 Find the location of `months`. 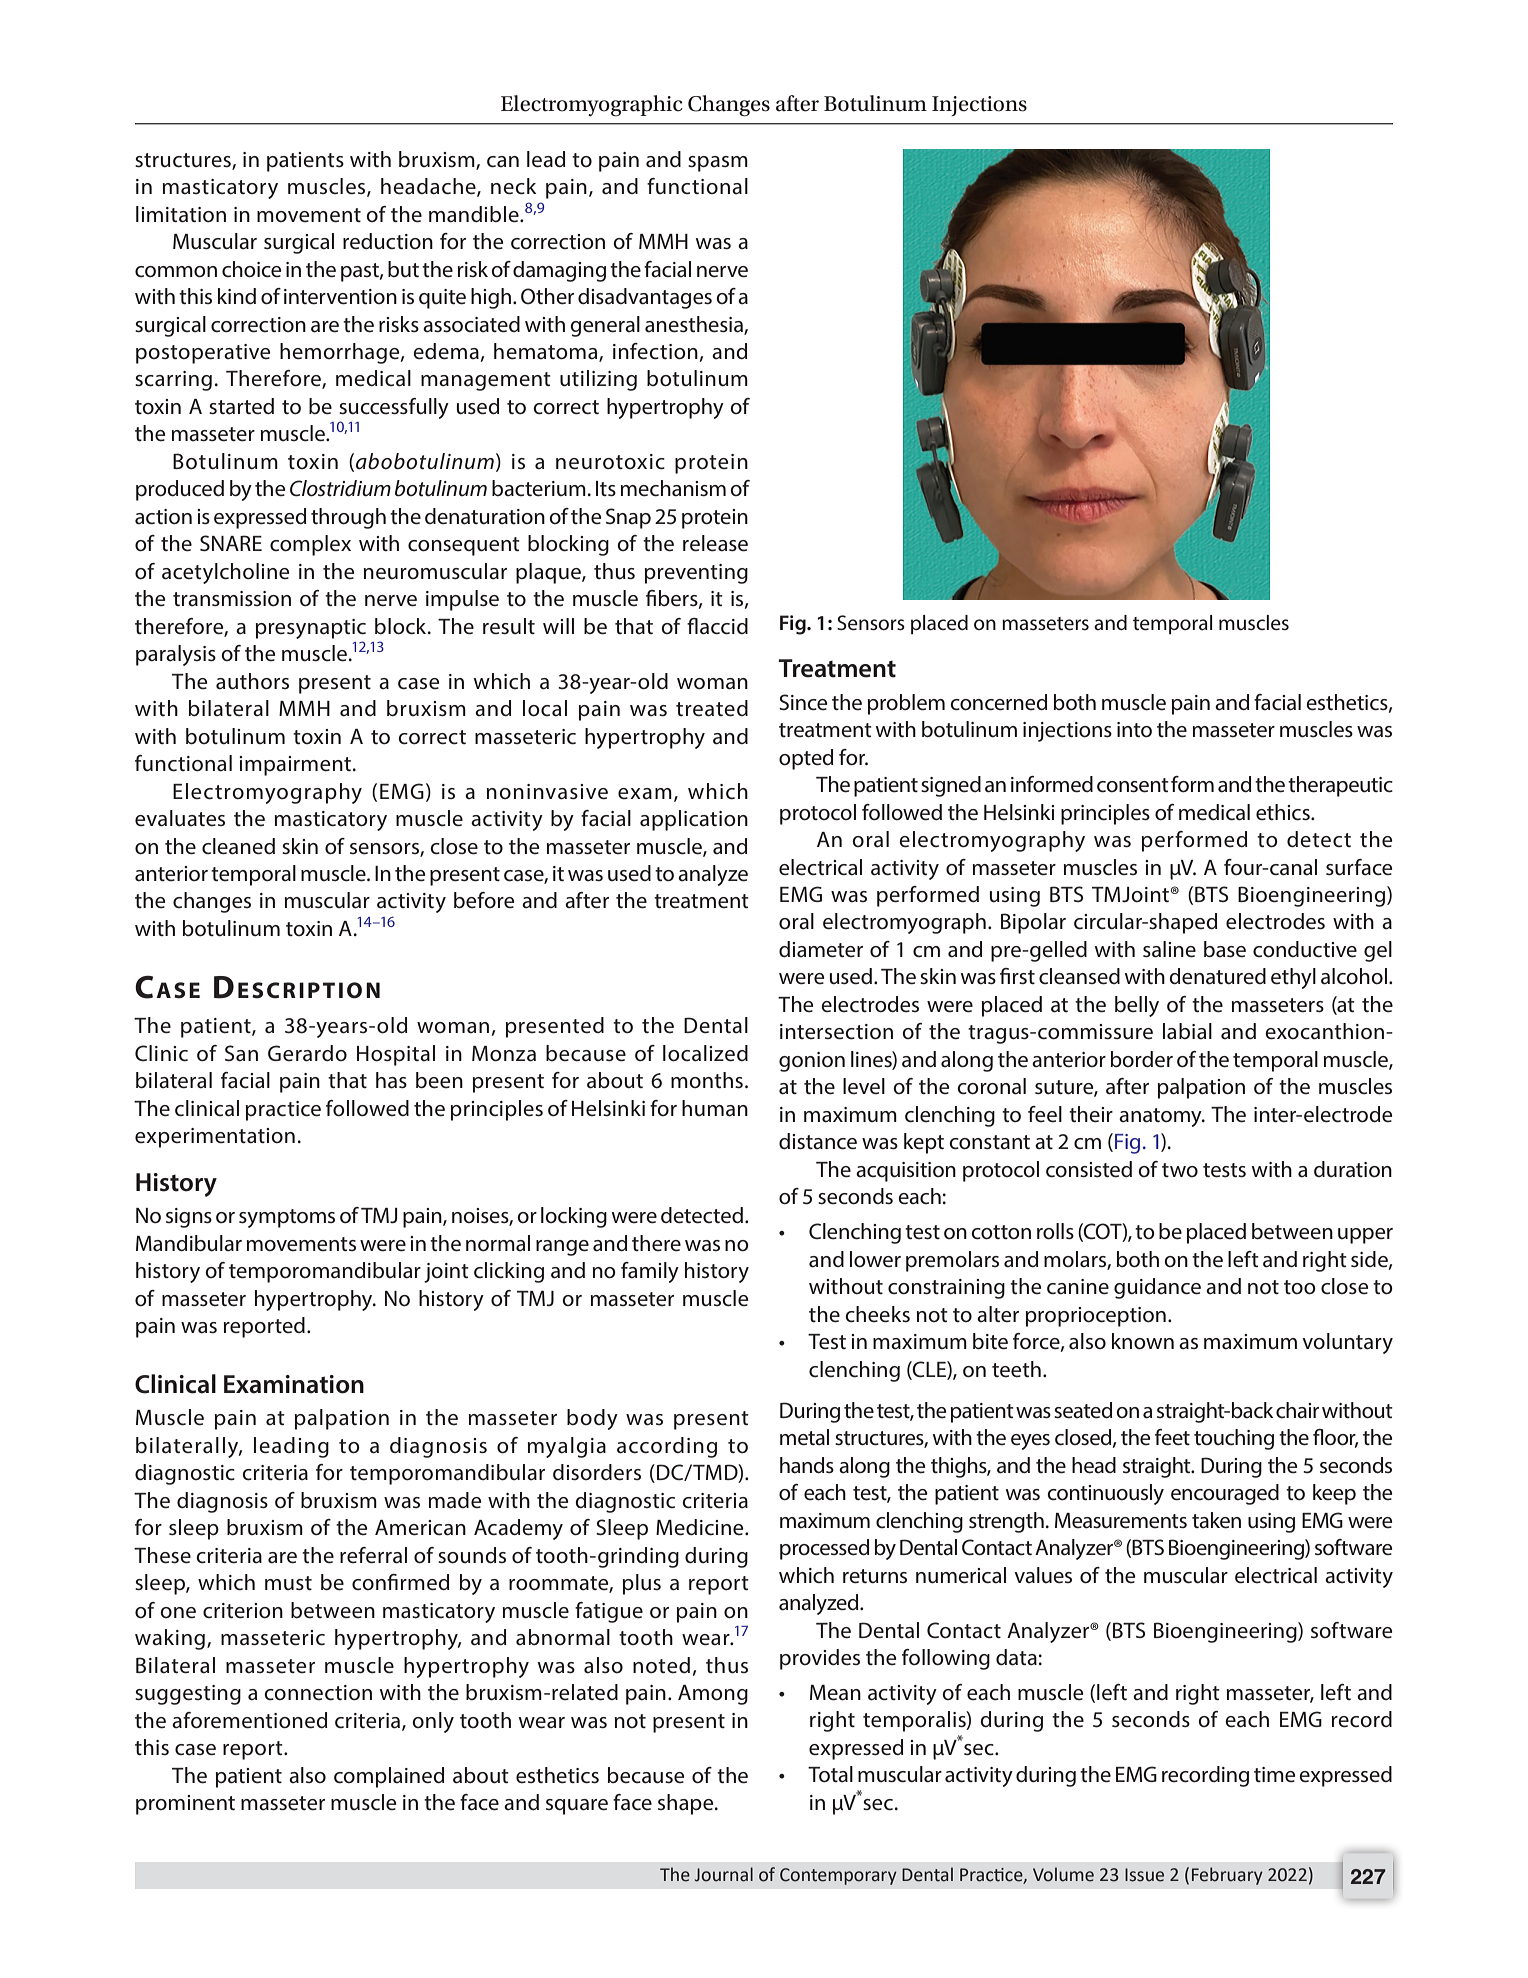

months is located at coordinates (707, 1080).
